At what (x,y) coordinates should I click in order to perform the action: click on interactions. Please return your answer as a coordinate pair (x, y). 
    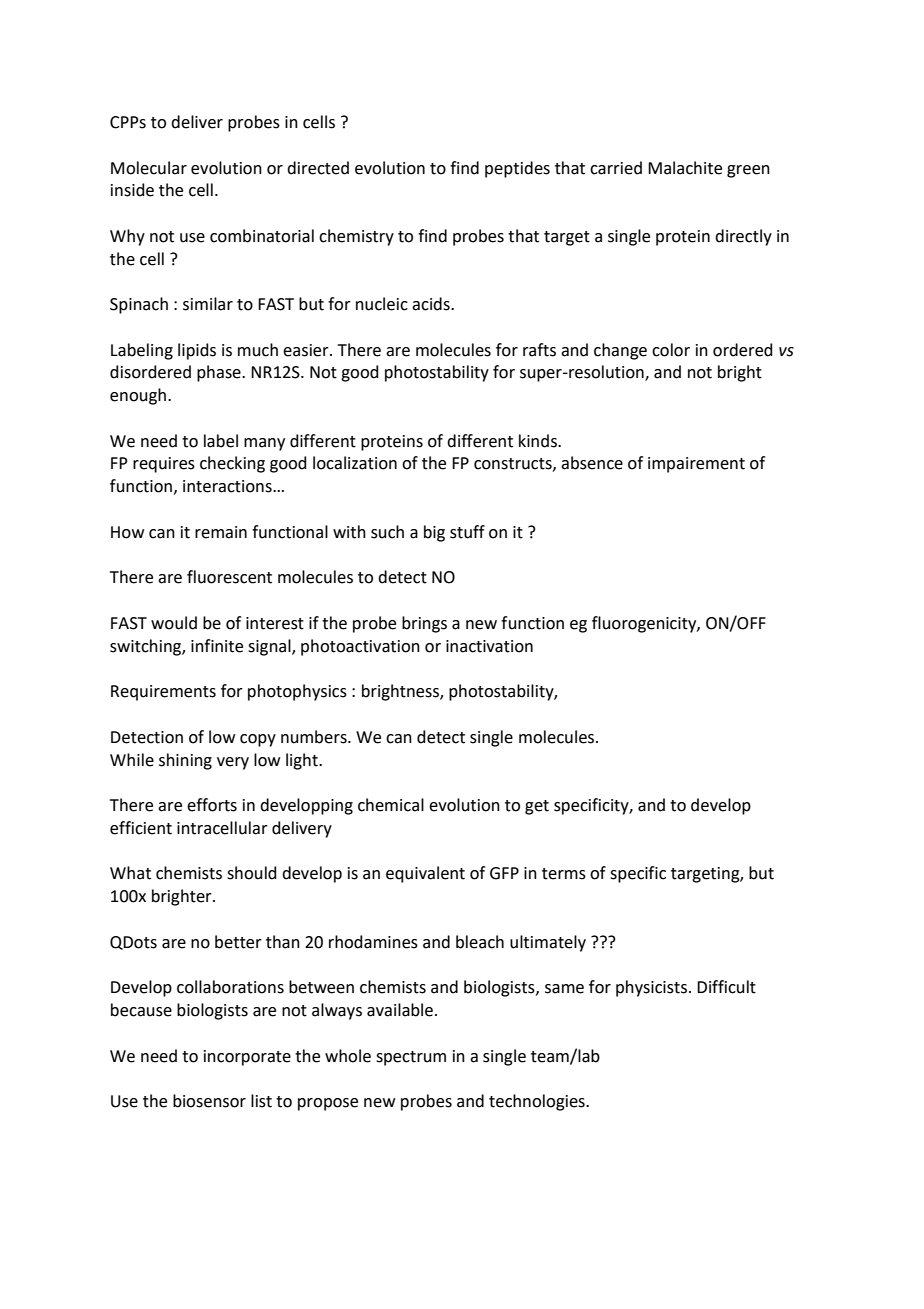
    Looking at the image, I should click on (228, 486).
